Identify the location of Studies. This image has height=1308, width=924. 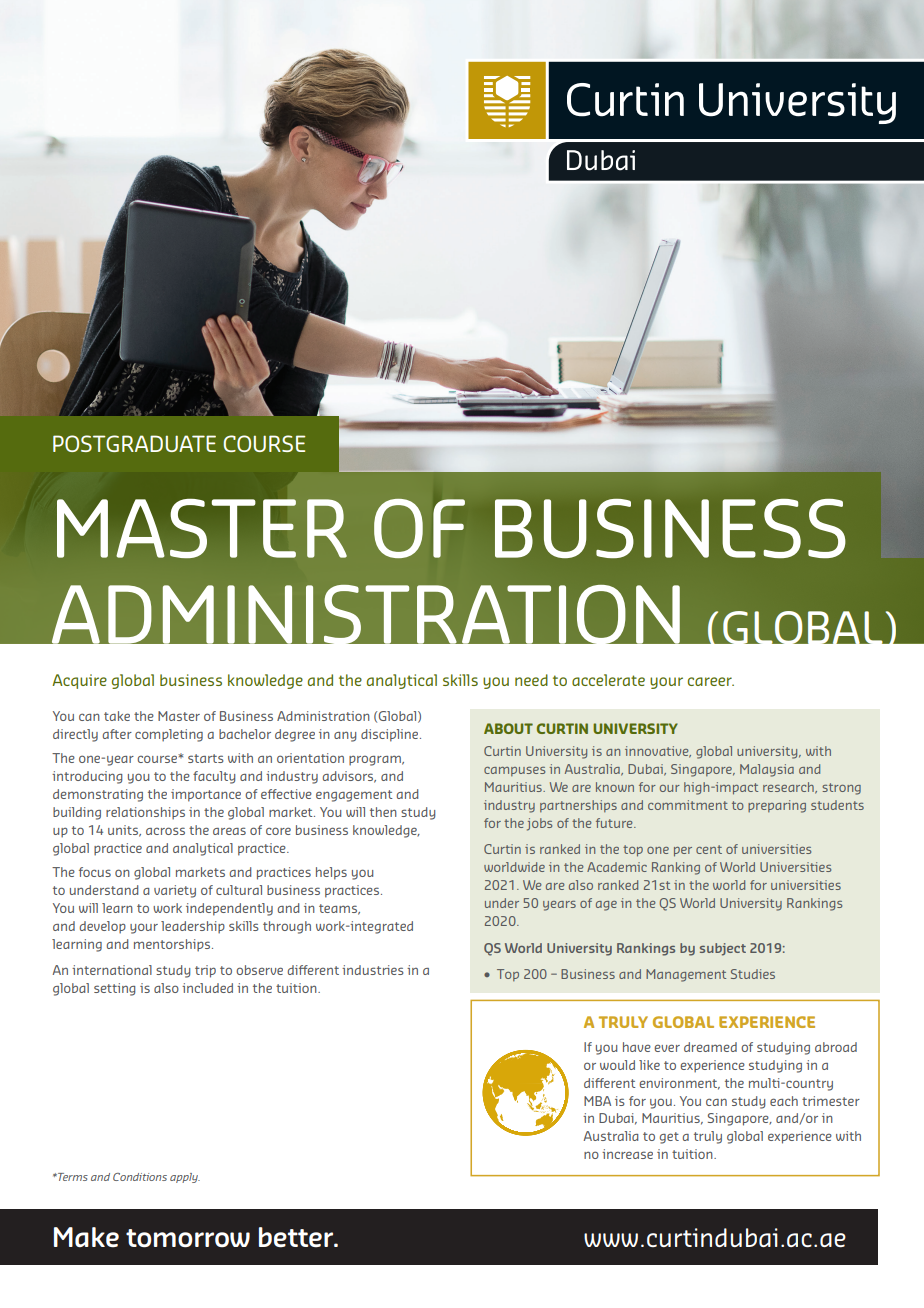
(753, 974).
